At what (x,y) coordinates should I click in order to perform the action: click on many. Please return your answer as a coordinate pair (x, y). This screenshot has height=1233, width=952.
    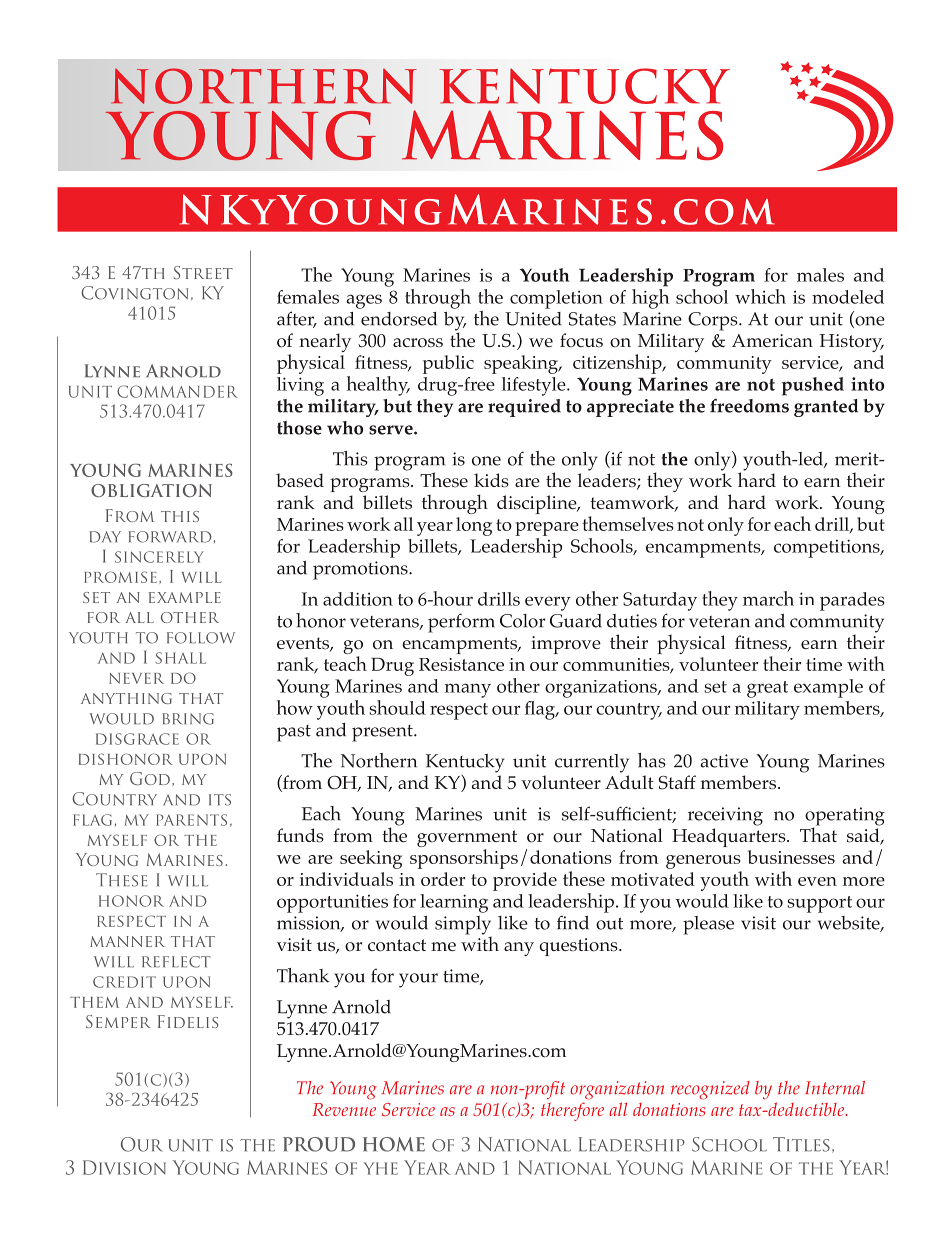
    Looking at the image, I should click on (468, 690).
